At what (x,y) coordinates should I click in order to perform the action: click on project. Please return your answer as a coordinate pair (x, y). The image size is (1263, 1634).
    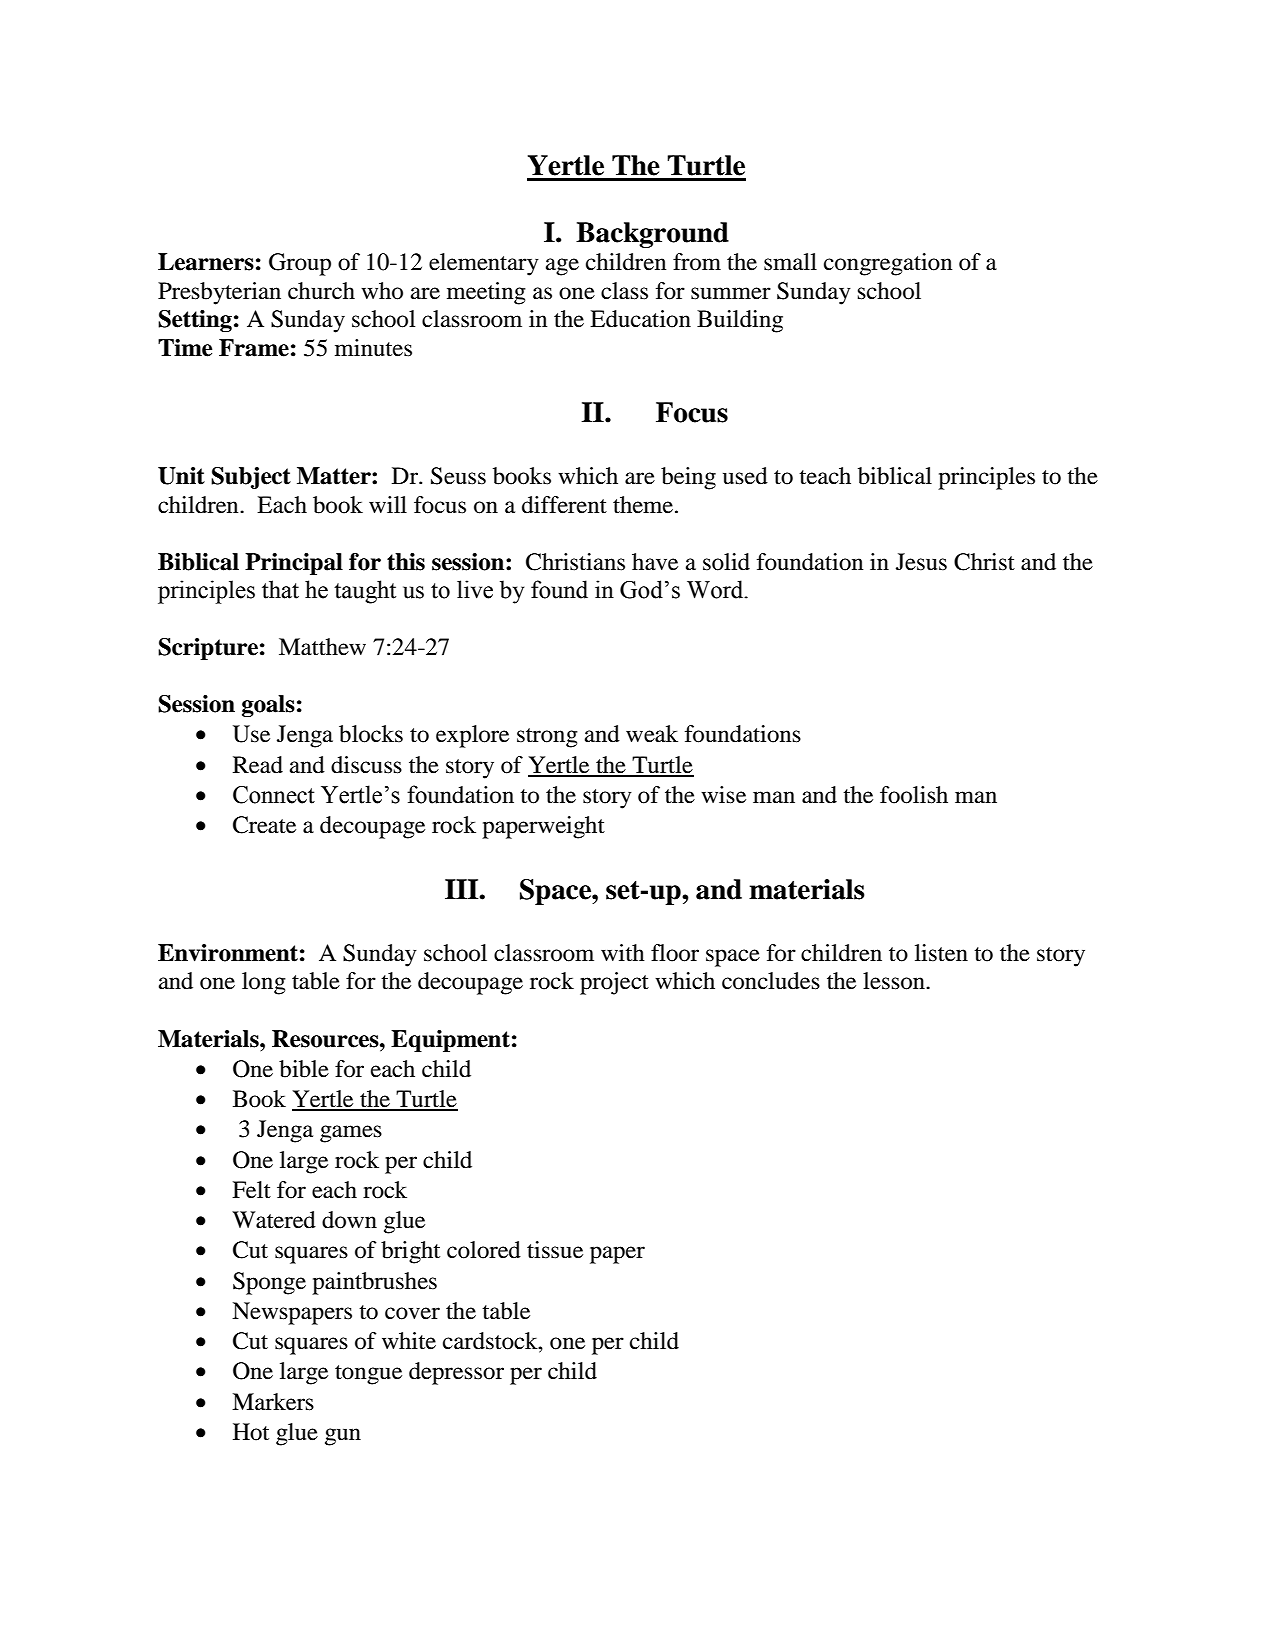
    Looking at the image, I should click on (614, 983).
